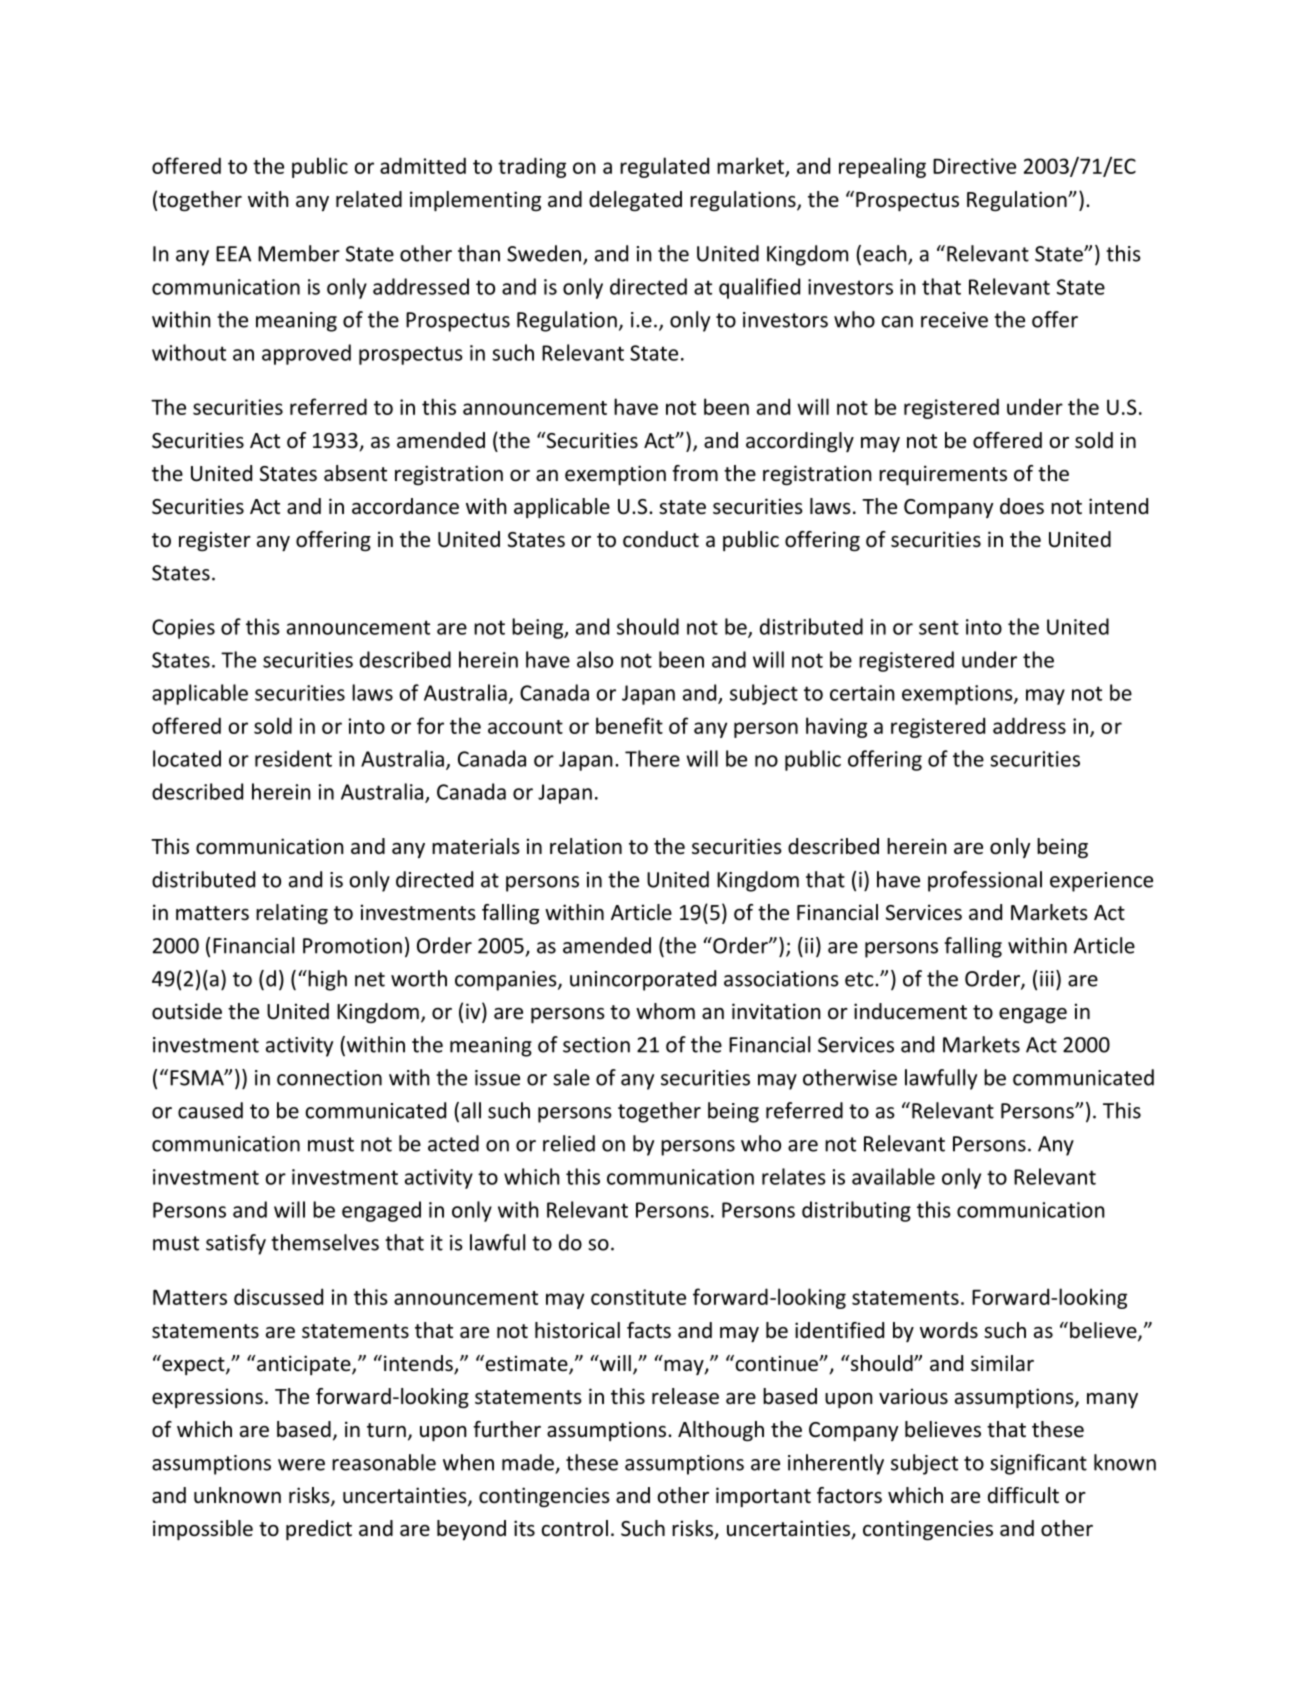 The height and width of the screenshot is (1694, 1309). I want to click on Member, so click(299, 253).
